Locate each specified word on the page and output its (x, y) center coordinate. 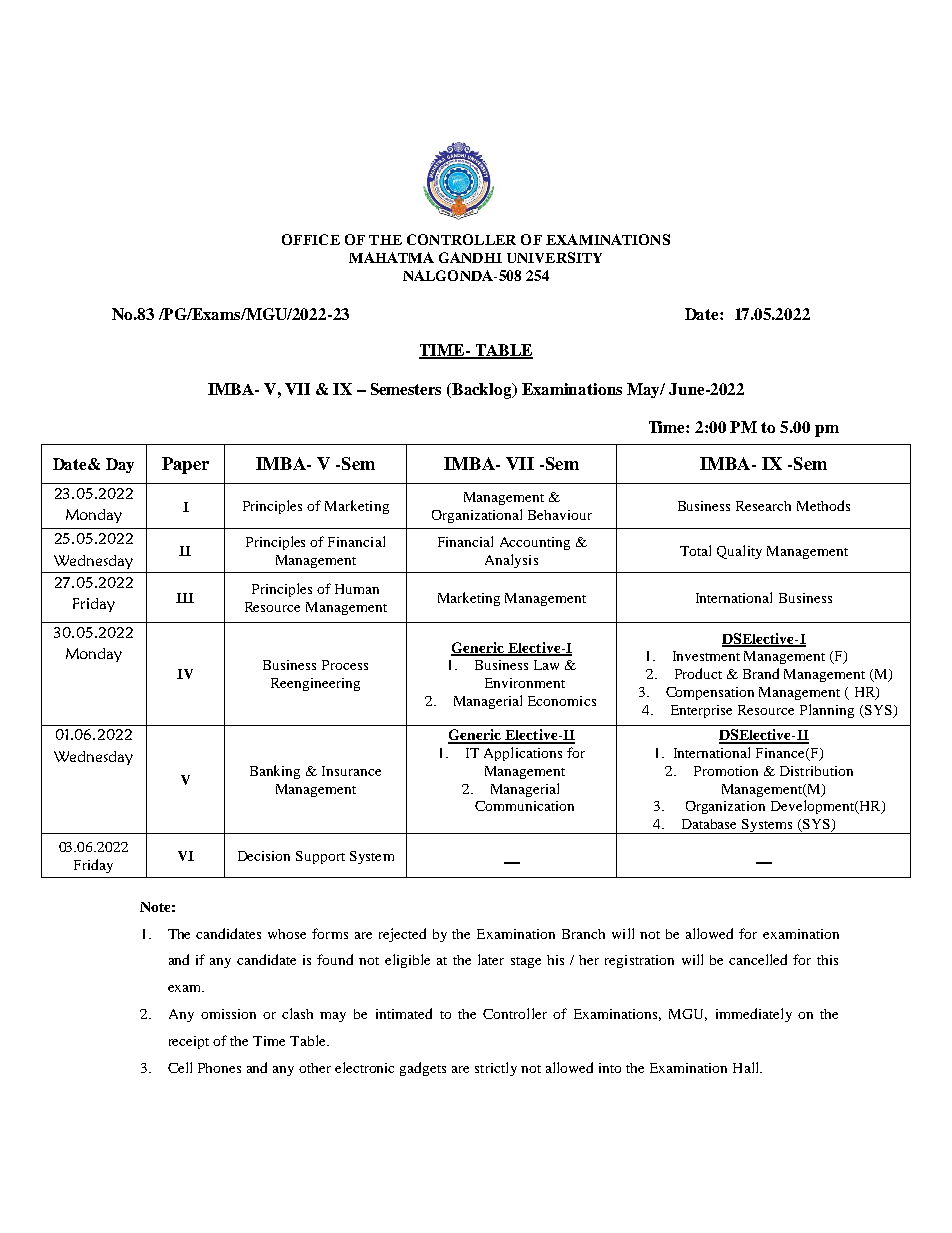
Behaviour (560, 515)
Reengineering (315, 684)
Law (546, 665)
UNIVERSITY (554, 257)
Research (763, 506)
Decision (264, 856)
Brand (761, 673)
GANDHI (470, 257)
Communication (524, 806)
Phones (219, 1068)
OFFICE (311, 239)
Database (709, 824)
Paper (185, 465)
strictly (496, 1069)
